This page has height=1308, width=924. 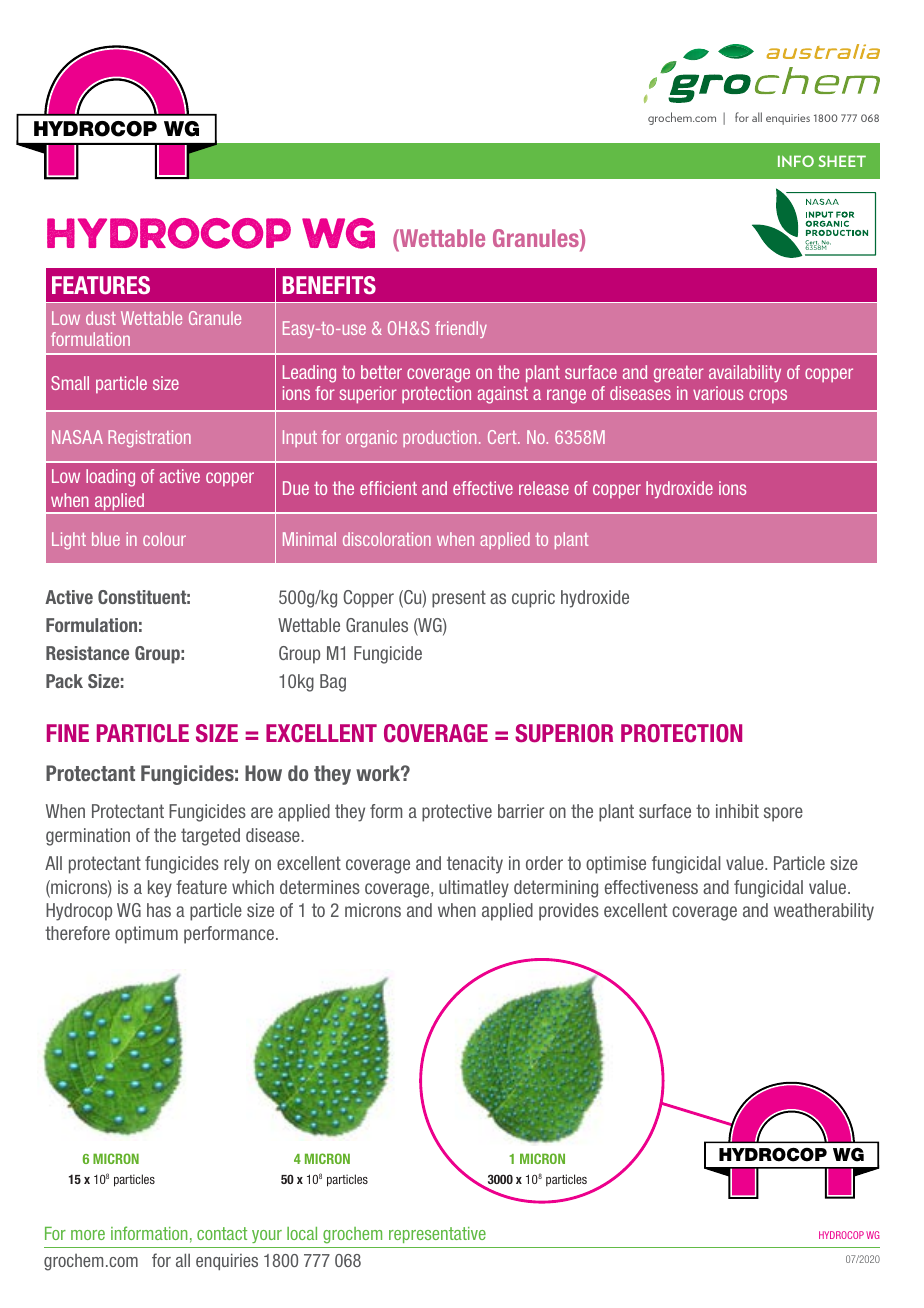 I want to click on optimise, so click(x=616, y=865).
